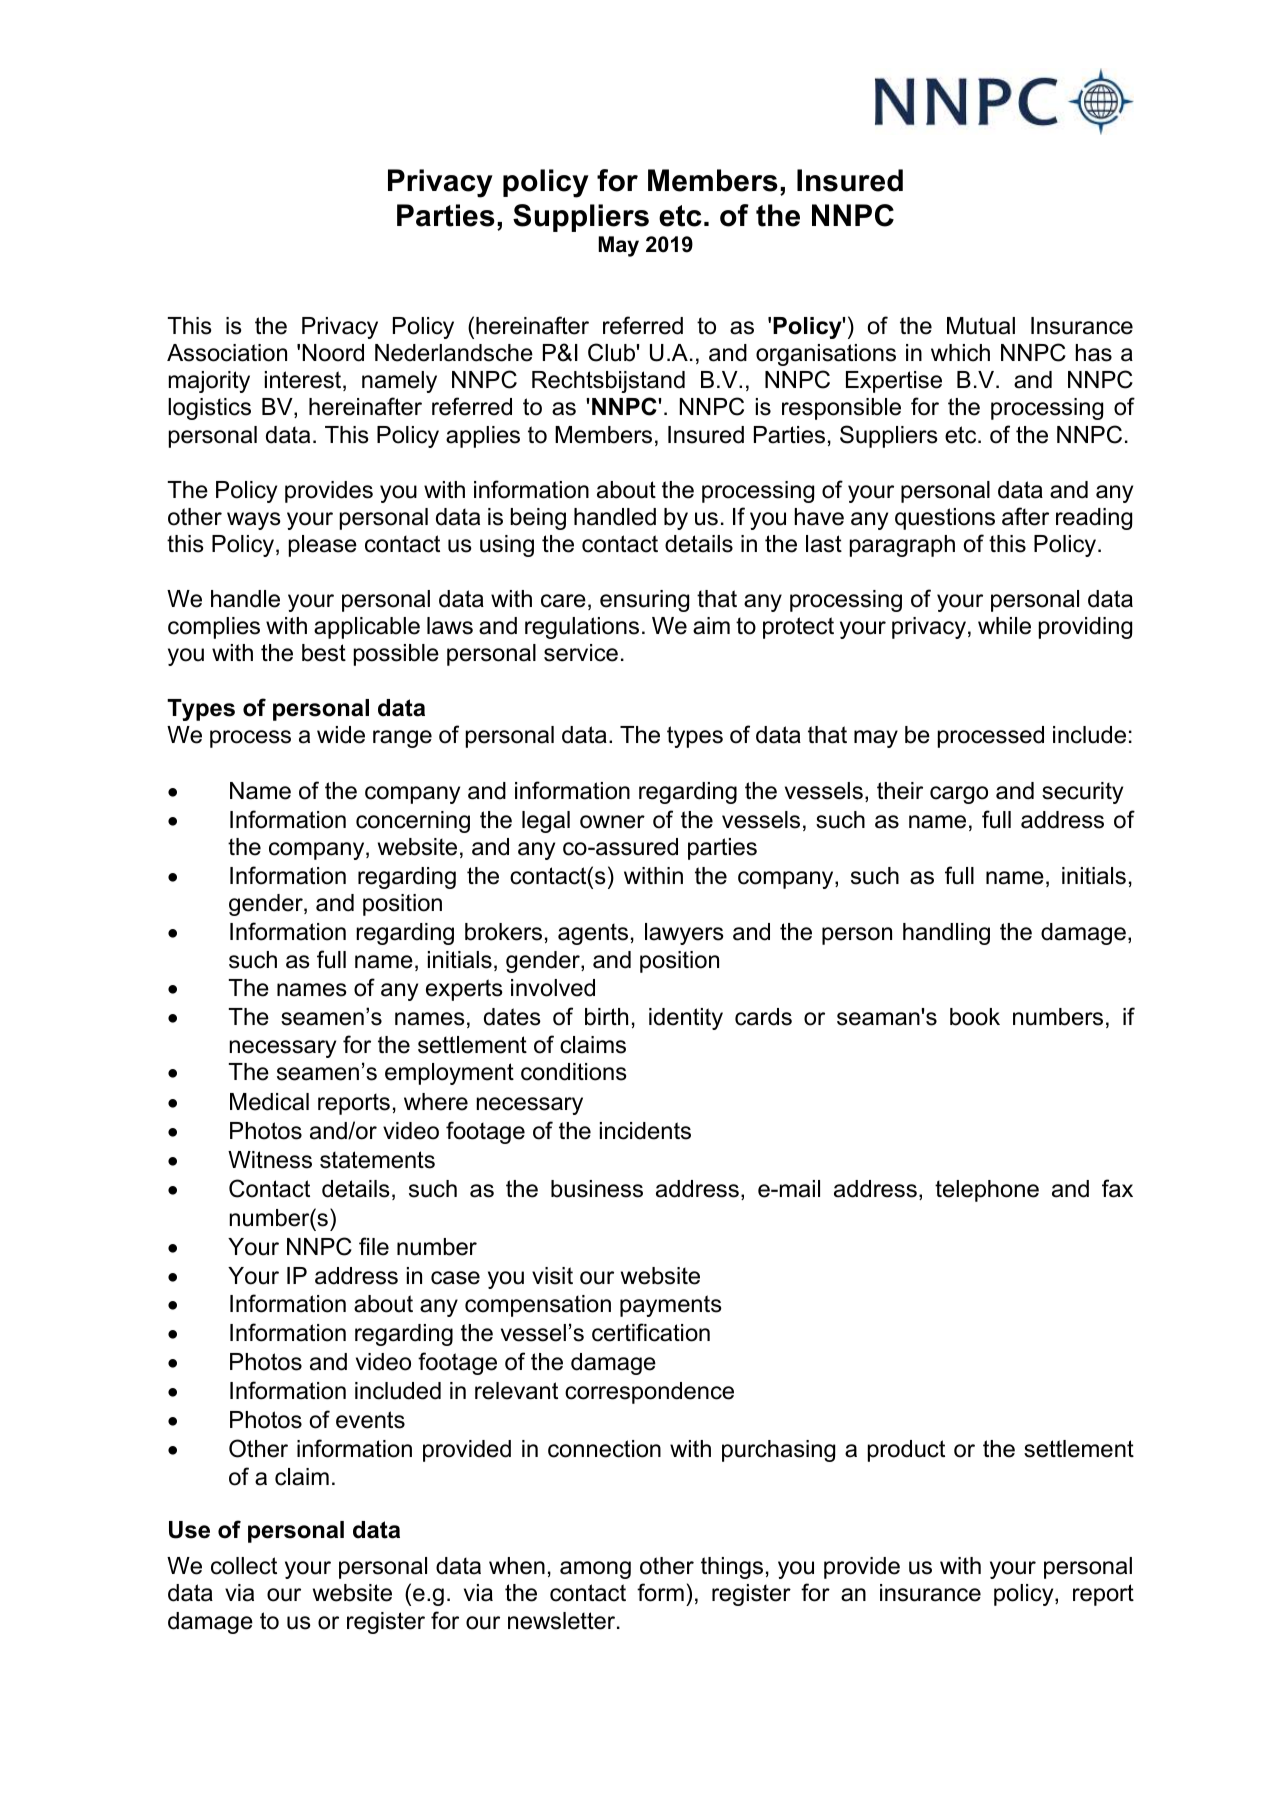 This document has width=1285, height=1817. Describe the element at coordinates (270, 1160) in the document. I see `Witness` at that location.
